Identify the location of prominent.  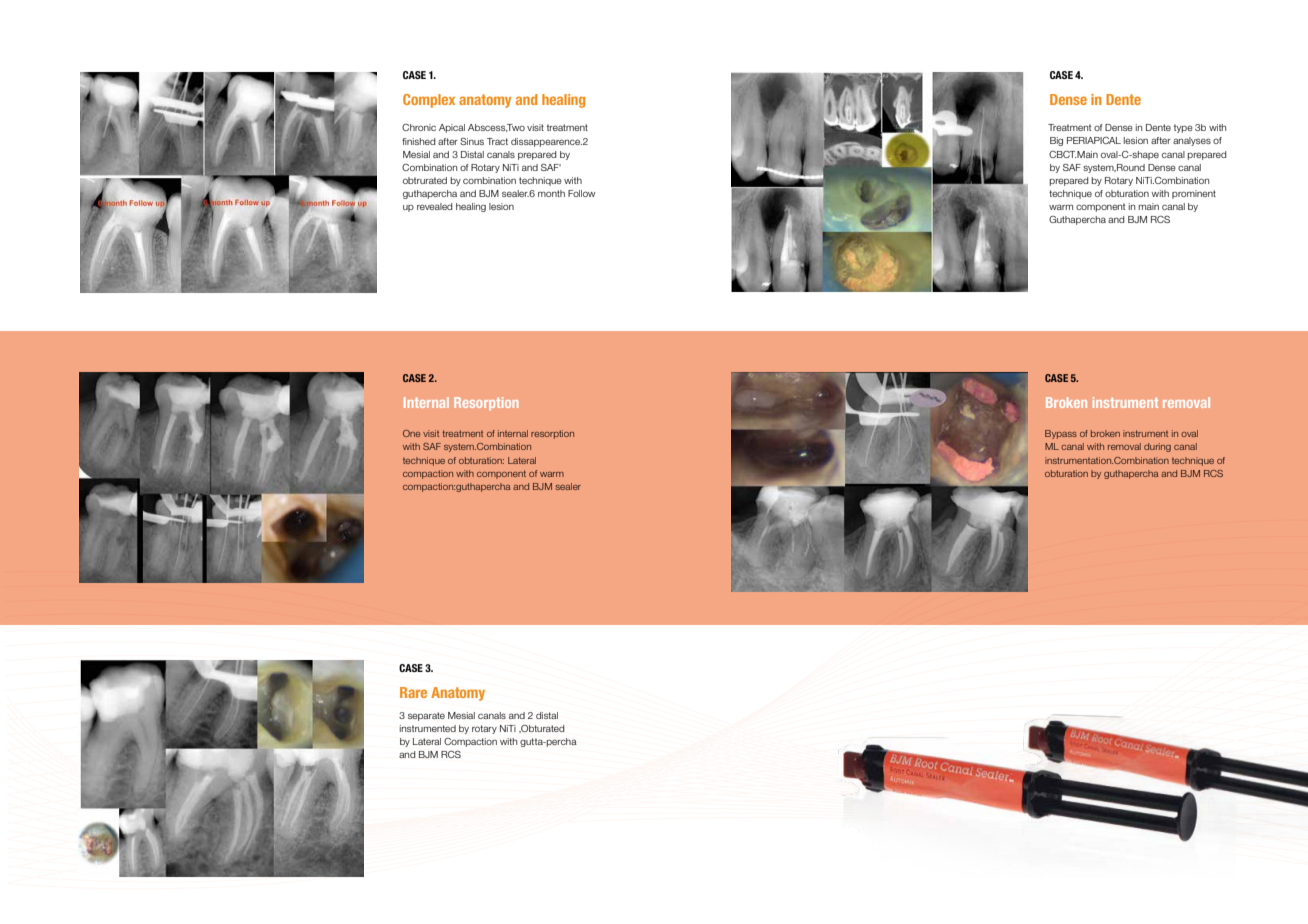
(1194, 194).
